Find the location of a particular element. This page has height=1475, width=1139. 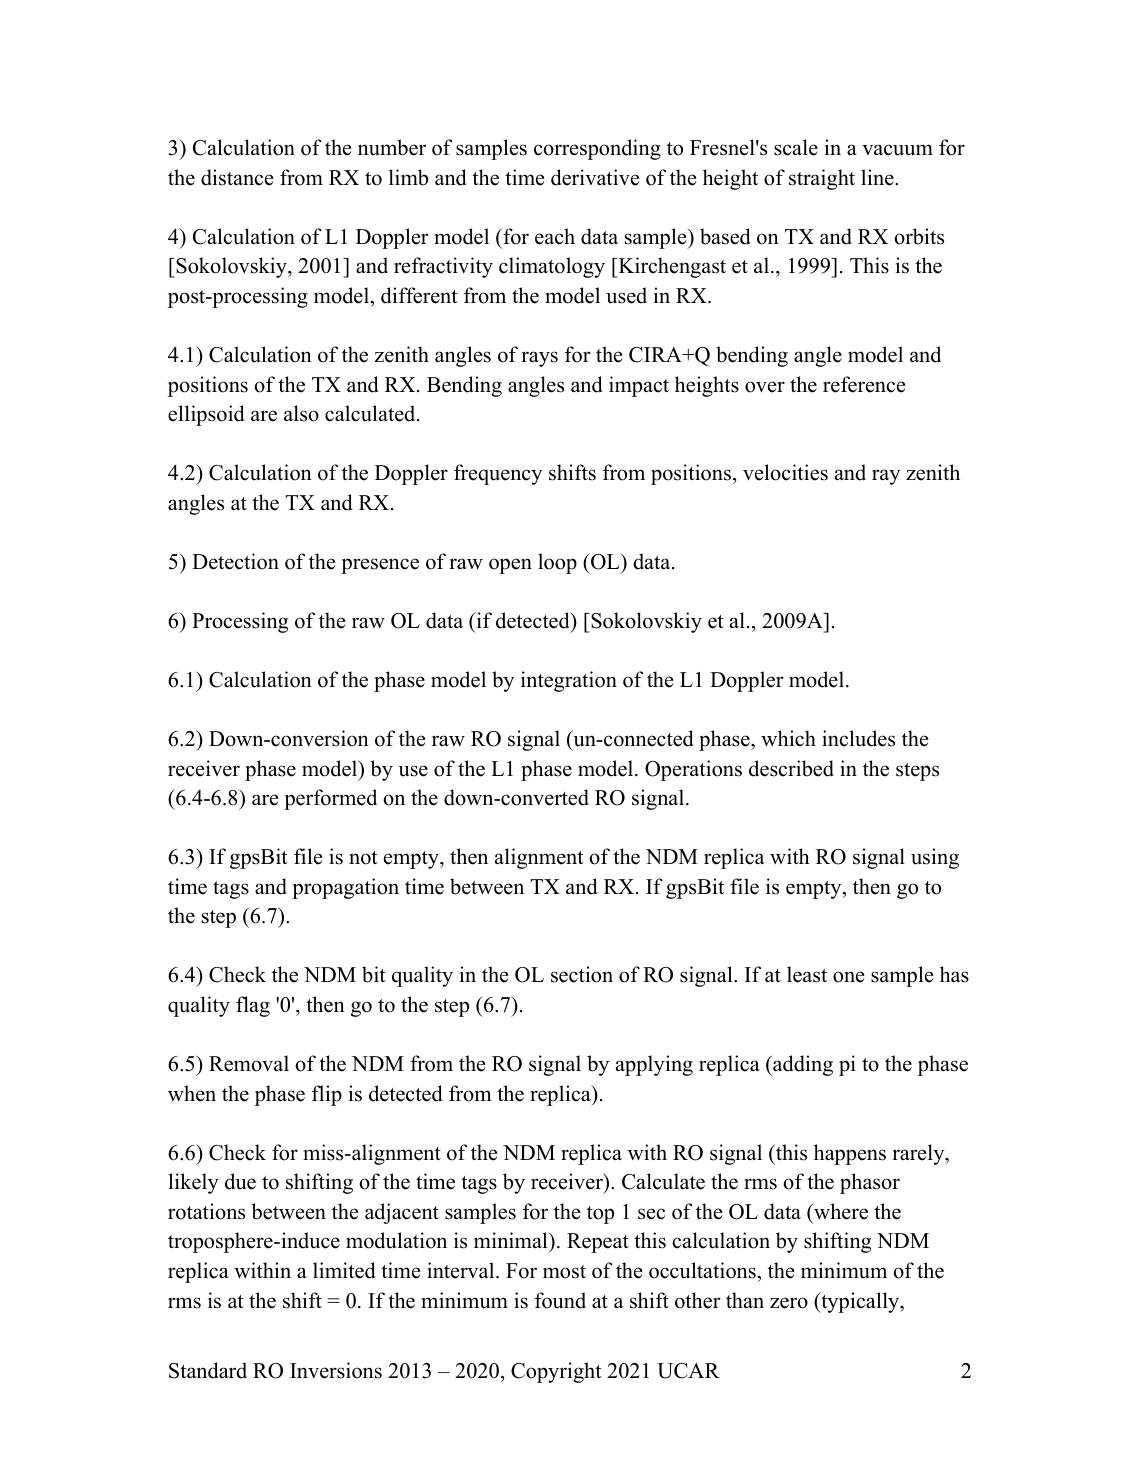

section is located at coordinates (582, 974).
